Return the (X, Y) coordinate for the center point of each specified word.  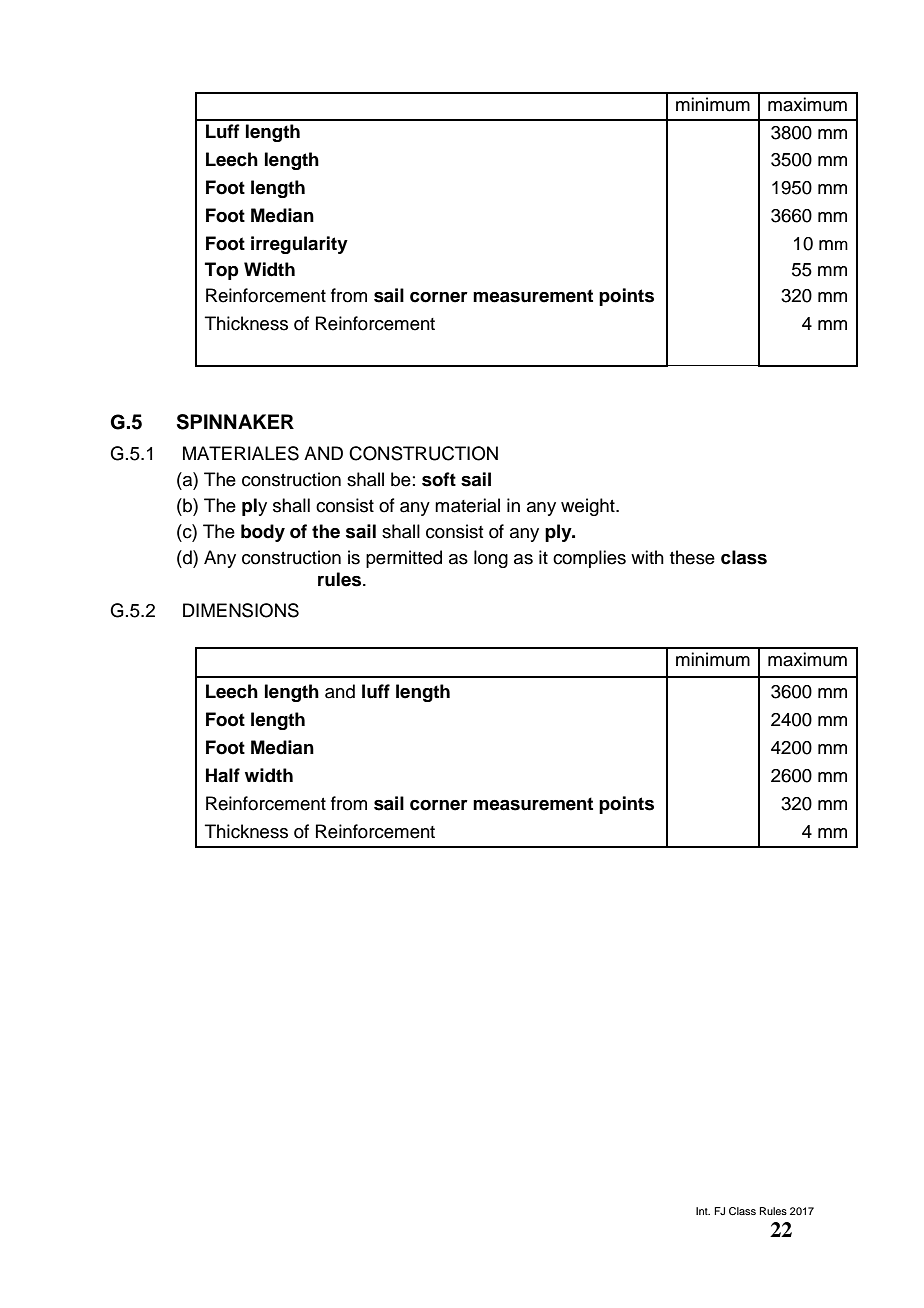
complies (589, 559)
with (647, 557)
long (491, 559)
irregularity (299, 245)
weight (589, 507)
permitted (404, 559)
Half (223, 775)
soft (439, 479)
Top (222, 271)
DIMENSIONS (241, 610)
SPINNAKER (235, 422)
